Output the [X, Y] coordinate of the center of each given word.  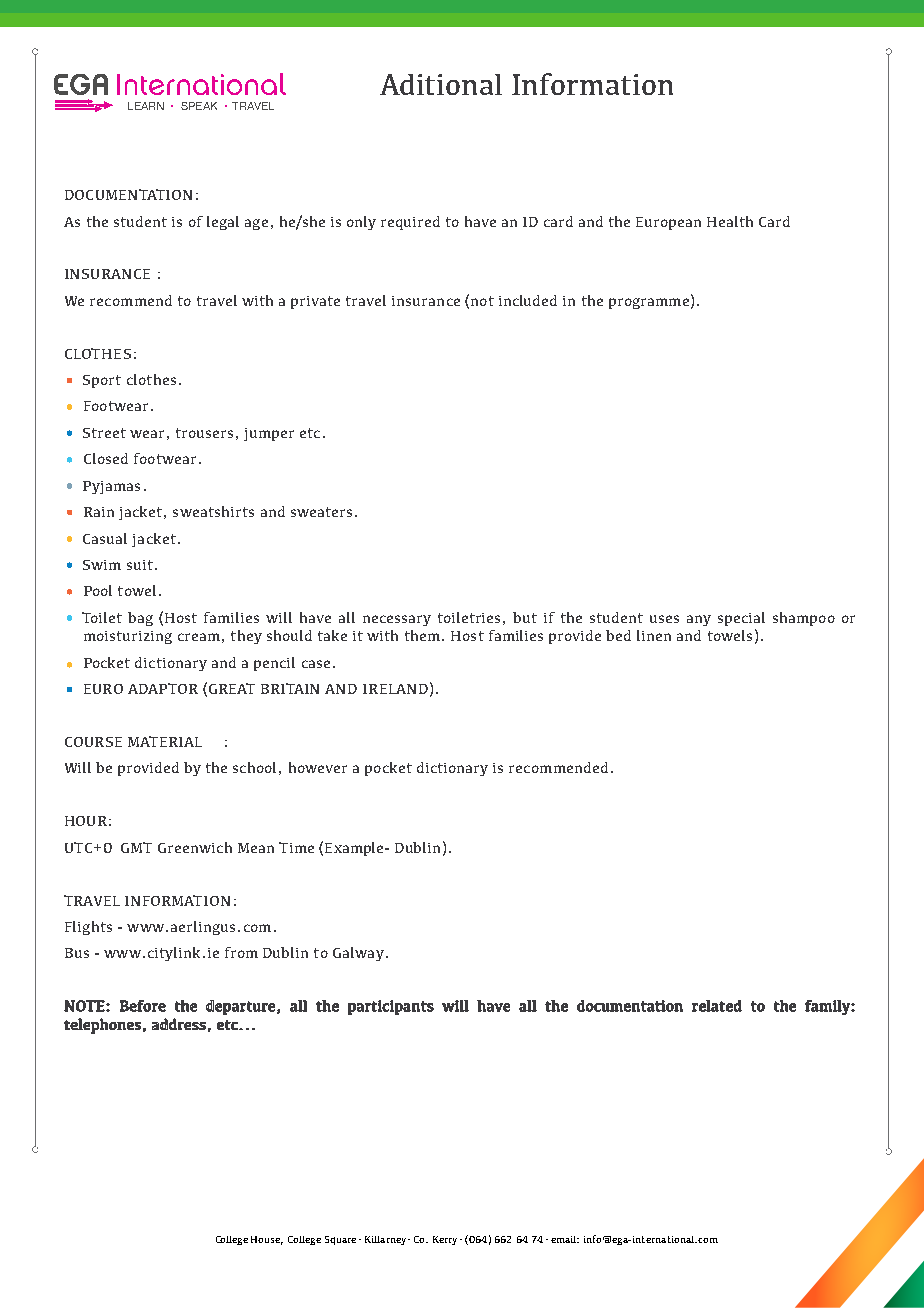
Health [730, 221]
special [741, 619]
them [422, 635]
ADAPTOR [163, 688]
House [267, 1240]
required [410, 223]
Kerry [447, 1240]
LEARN [146, 106]
